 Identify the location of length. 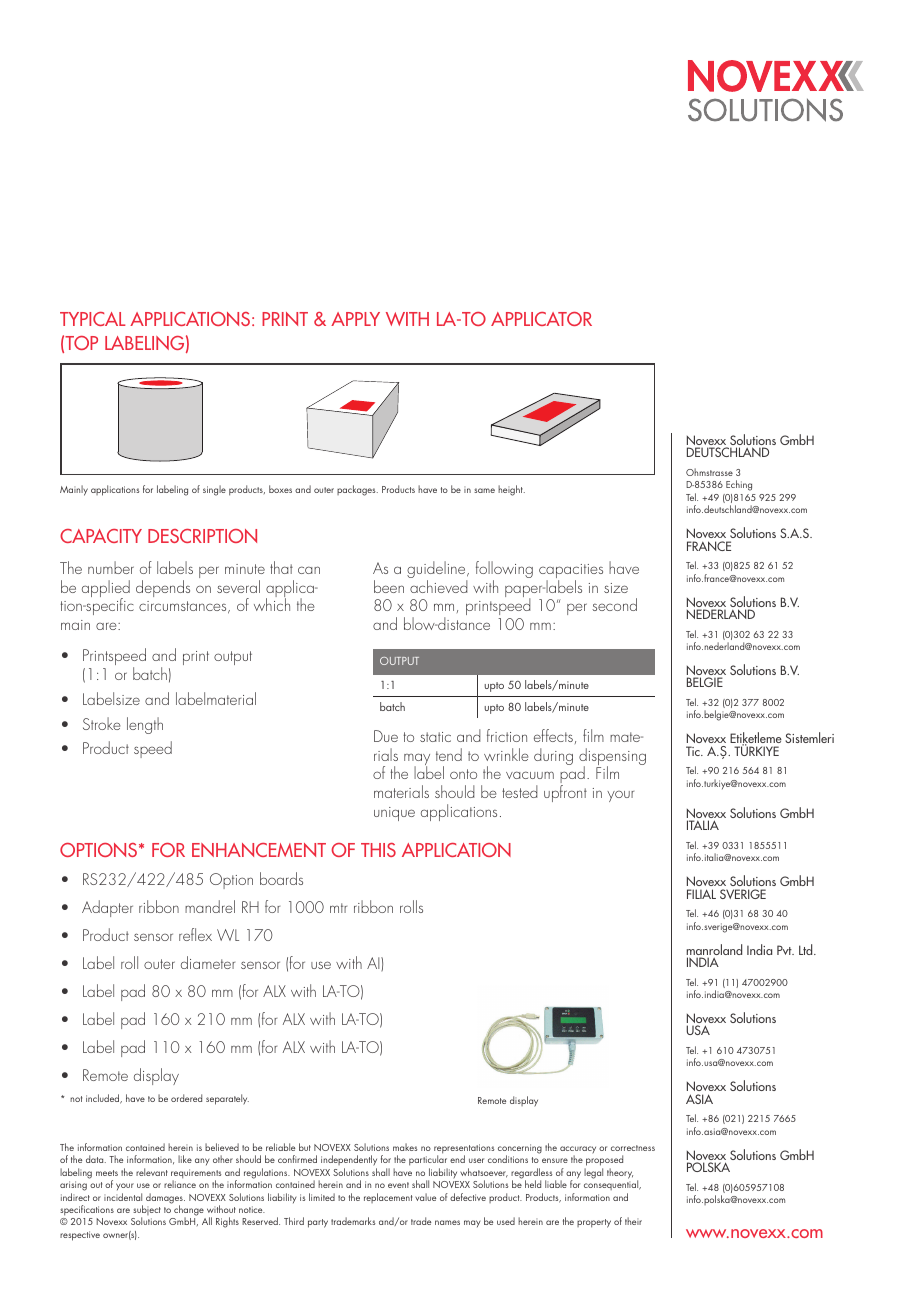
(145, 725).
